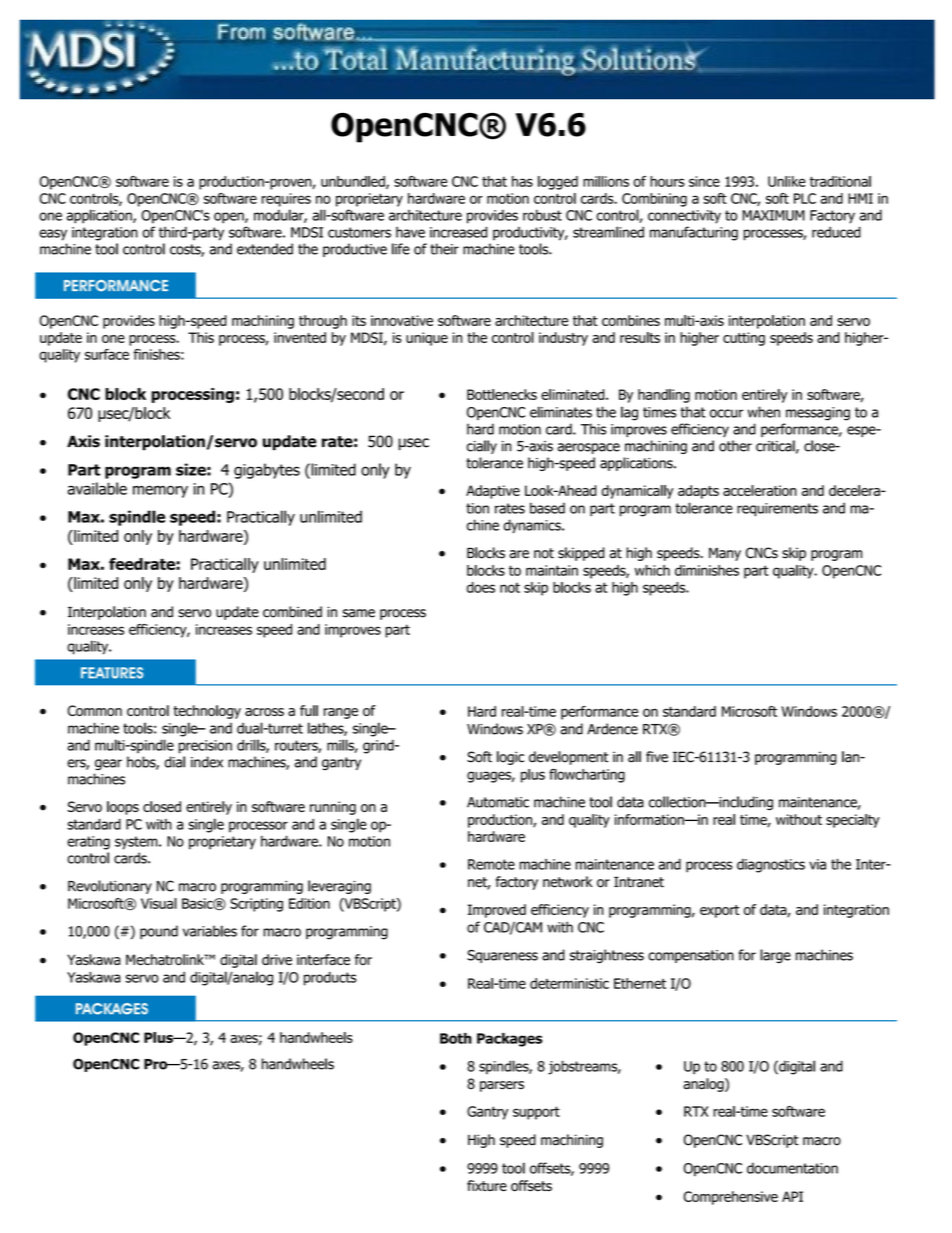 This page has width=952, height=1233. What do you see at coordinates (773, 215) in the page?
I see `MAXIMUM` at bounding box center [773, 215].
